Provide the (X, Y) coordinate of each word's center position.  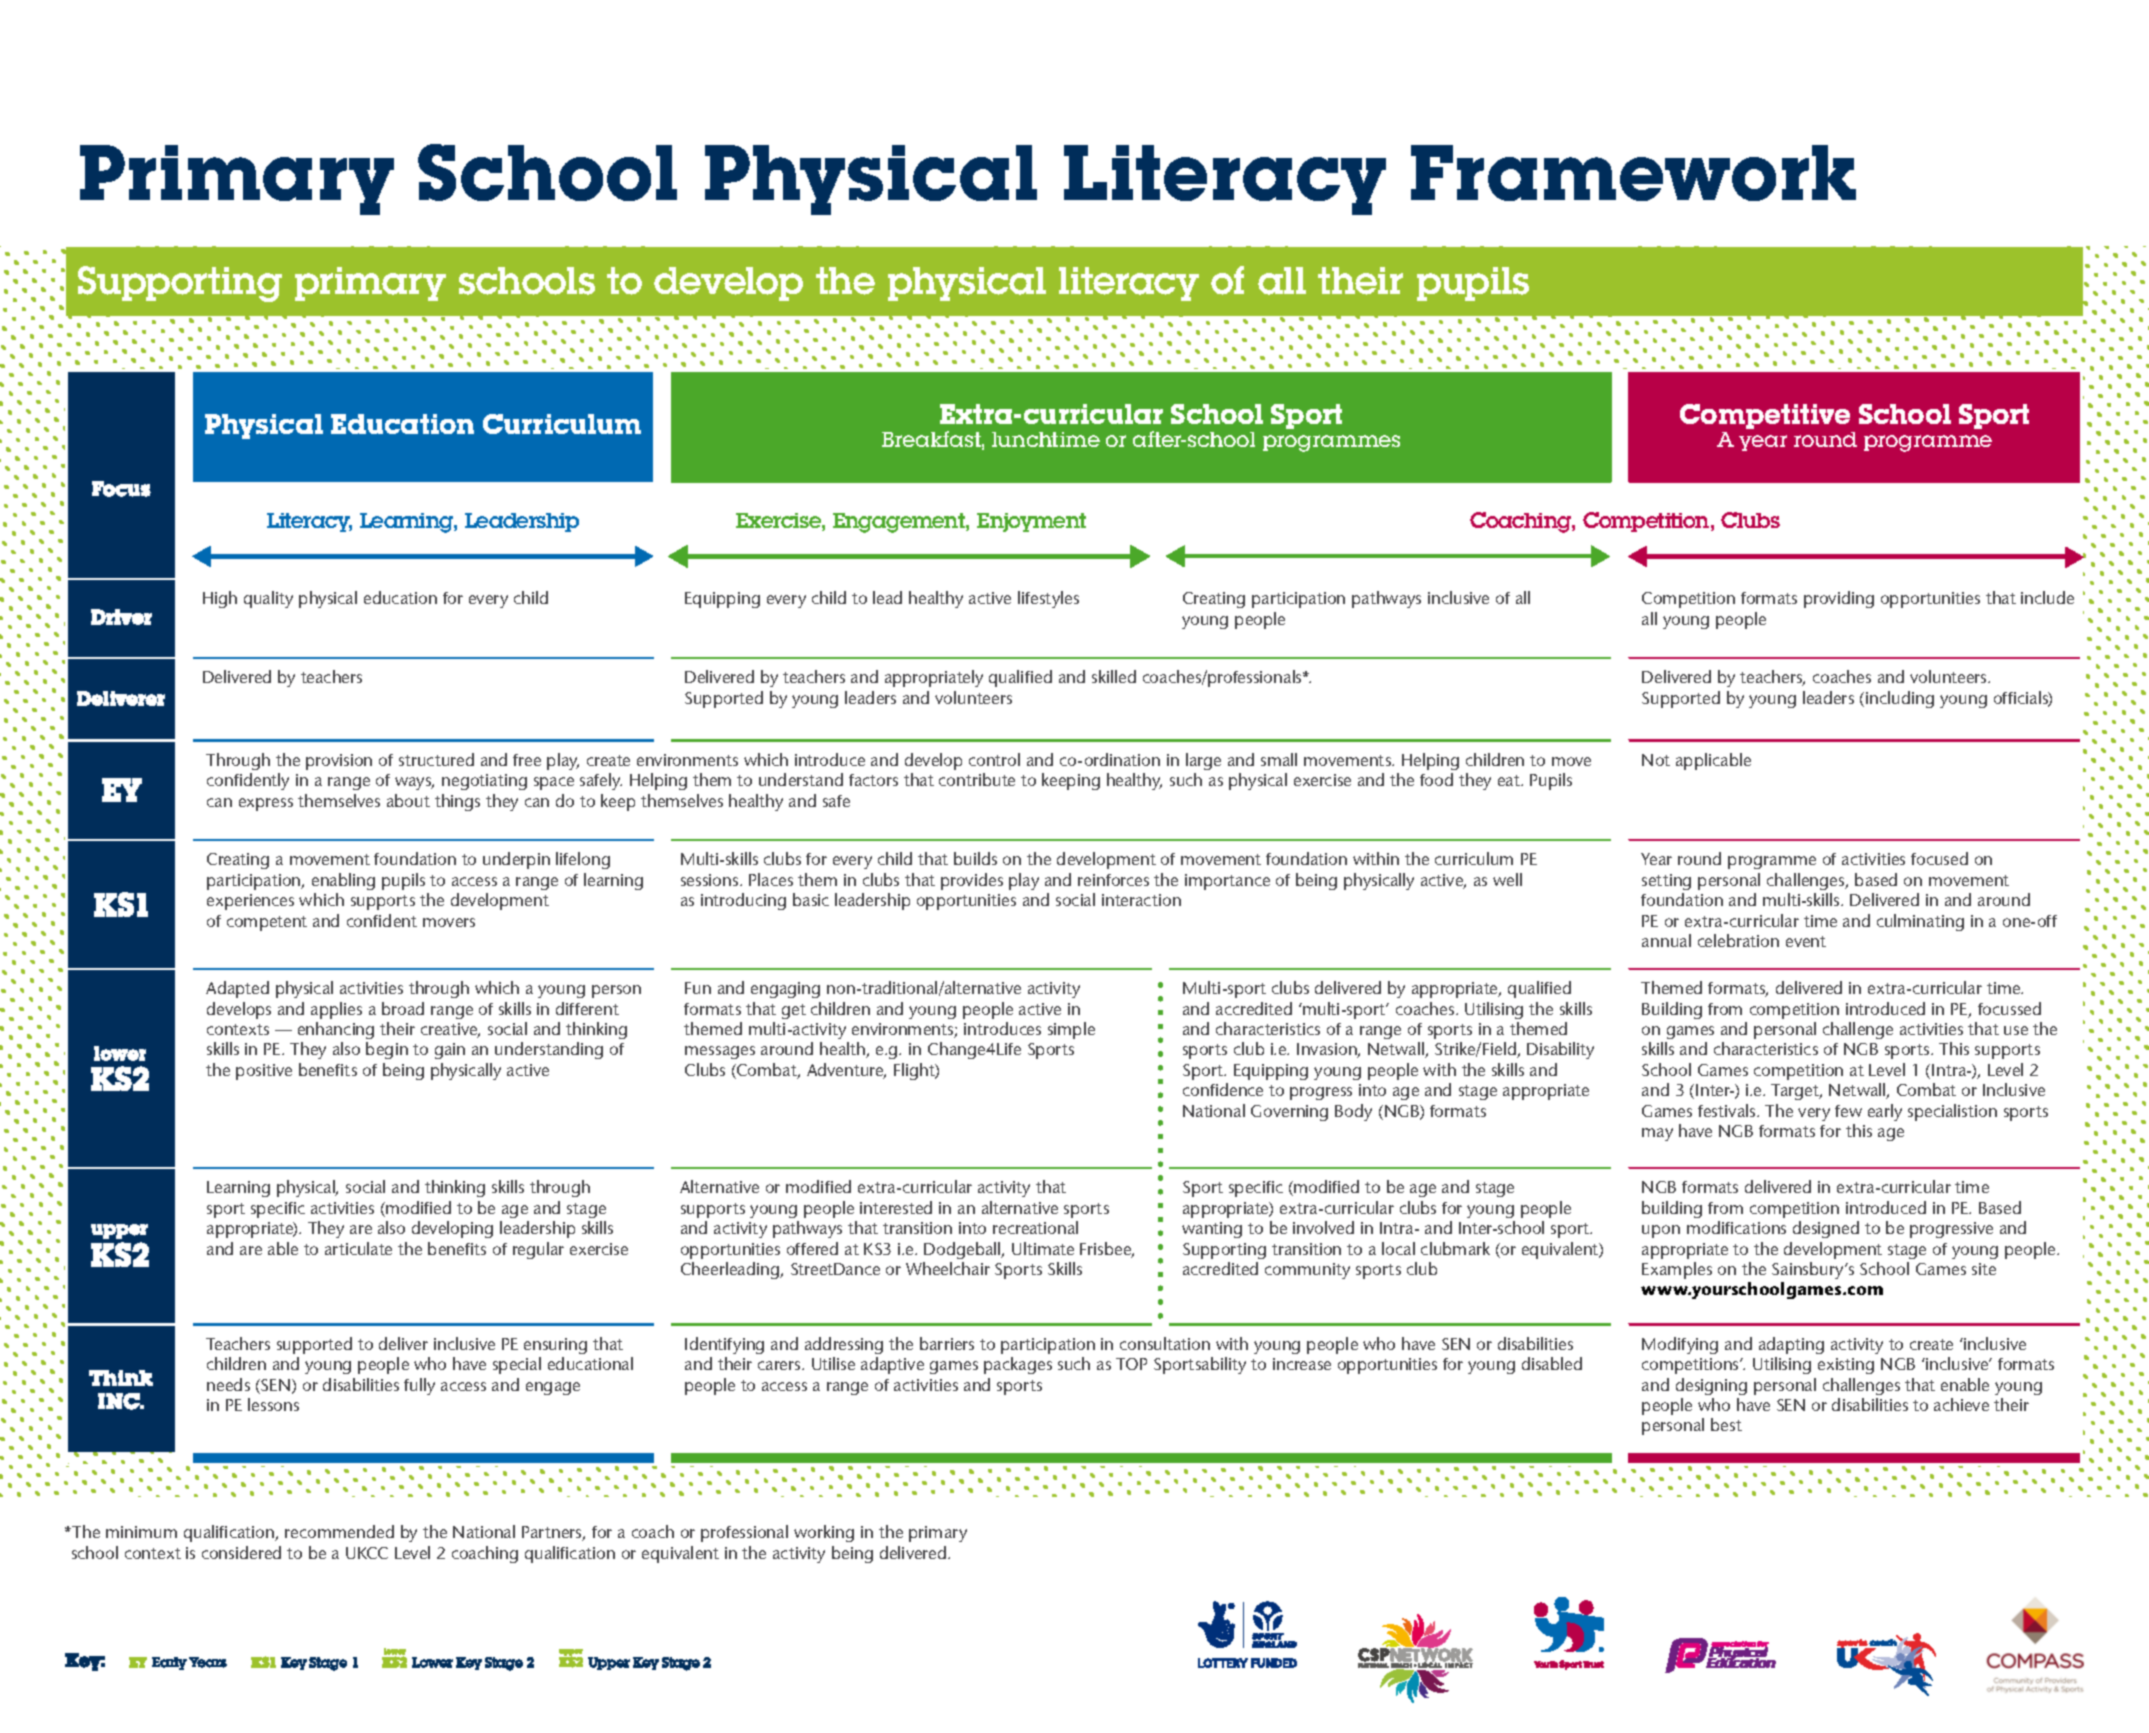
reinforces (1113, 880)
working (824, 1533)
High (220, 599)
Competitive (1765, 416)
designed (1826, 1229)
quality (268, 599)
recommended (339, 1531)
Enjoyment (1031, 522)
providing (1839, 599)
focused (1939, 858)
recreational (1035, 1227)
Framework (1633, 173)
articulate (358, 1248)
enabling (343, 881)
